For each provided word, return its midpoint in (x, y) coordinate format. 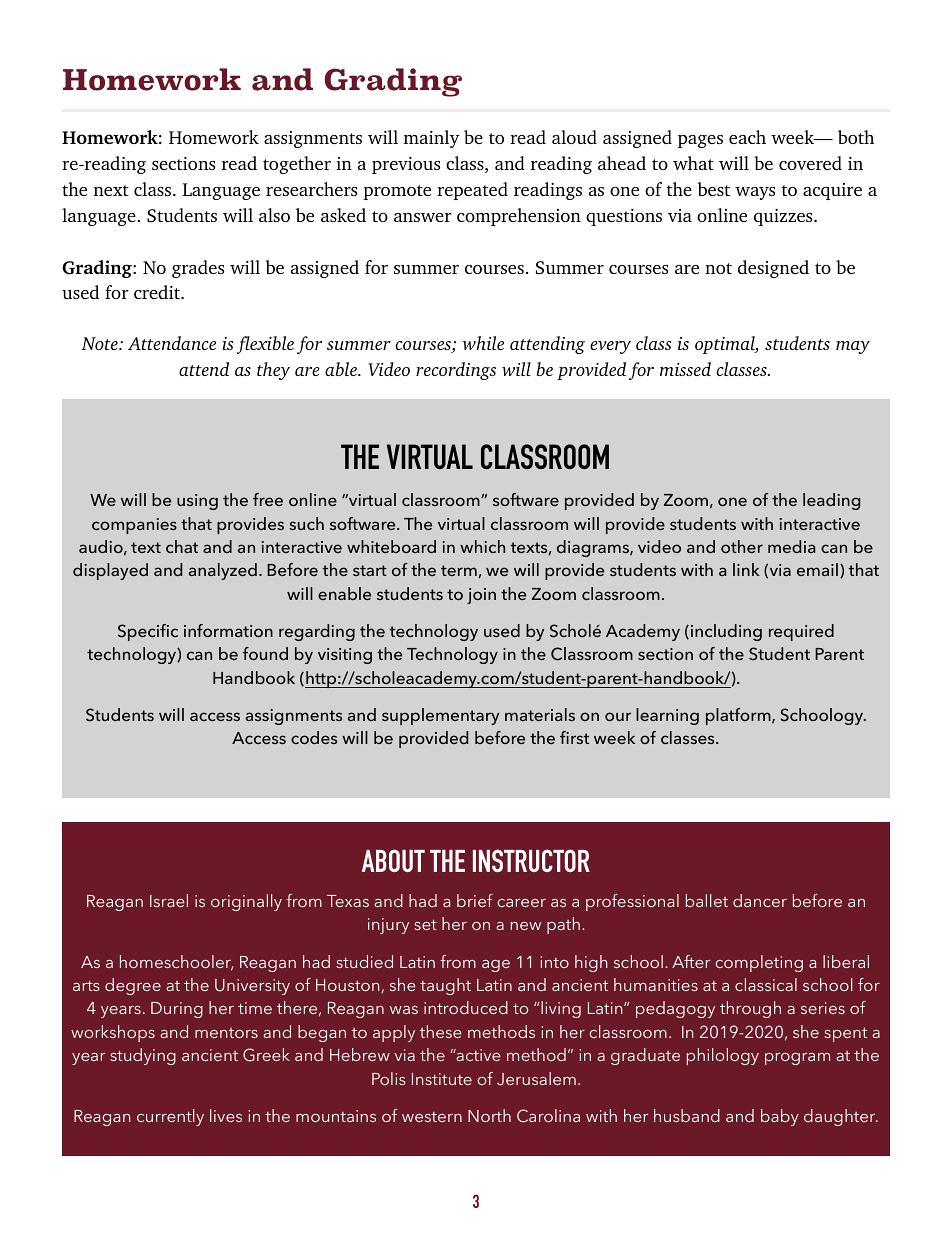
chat (182, 546)
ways (755, 193)
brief (475, 900)
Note (100, 343)
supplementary (440, 716)
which (482, 546)
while (483, 343)
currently (170, 1117)
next (111, 190)
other (742, 546)
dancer (760, 900)
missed (685, 369)
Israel (169, 900)
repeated (472, 191)
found (265, 653)
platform (739, 716)
